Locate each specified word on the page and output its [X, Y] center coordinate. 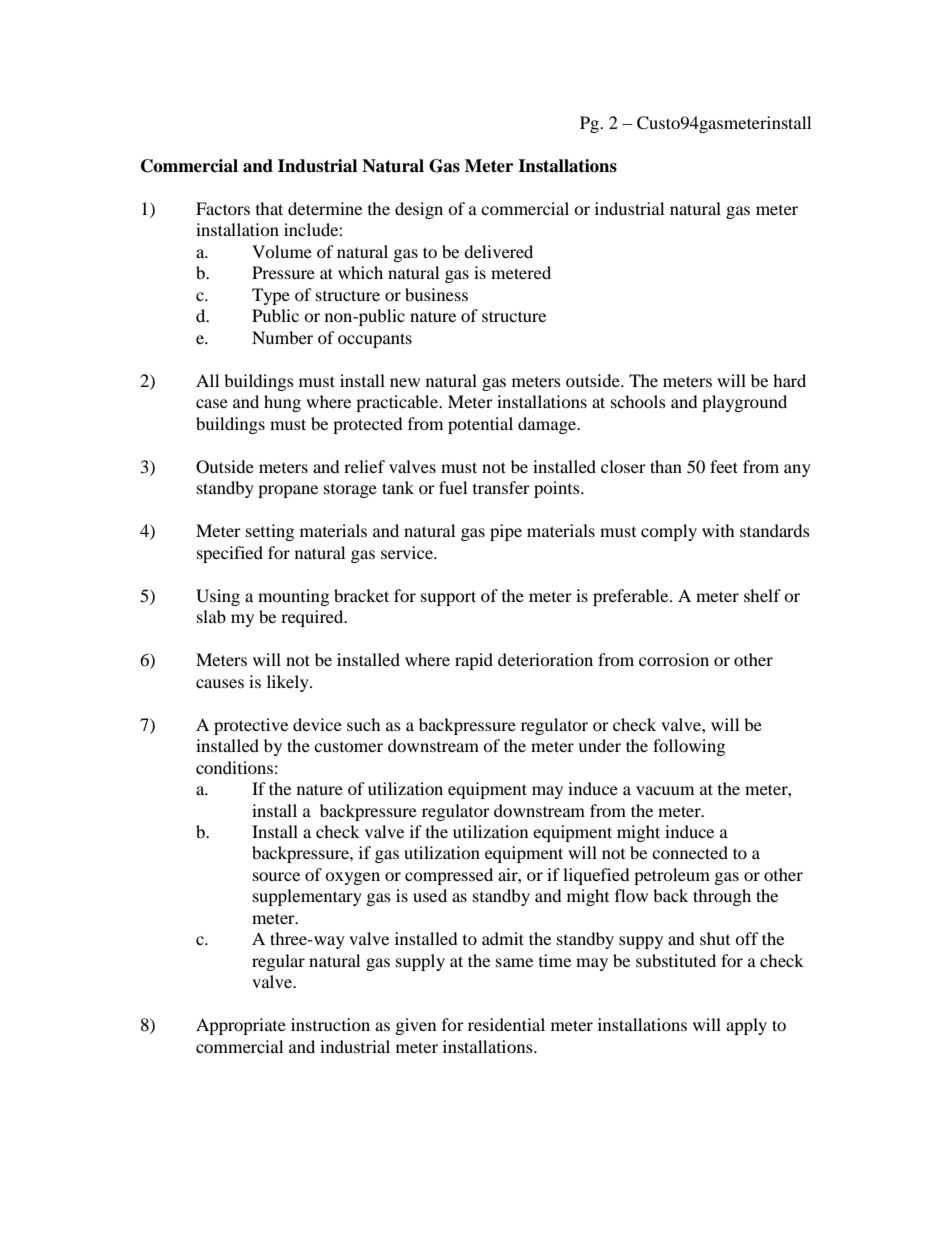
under [599, 745]
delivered [498, 251]
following [689, 747]
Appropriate [241, 1026]
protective [251, 726]
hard [789, 380]
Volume [282, 251]
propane [288, 491]
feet [724, 466]
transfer [501, 487]
